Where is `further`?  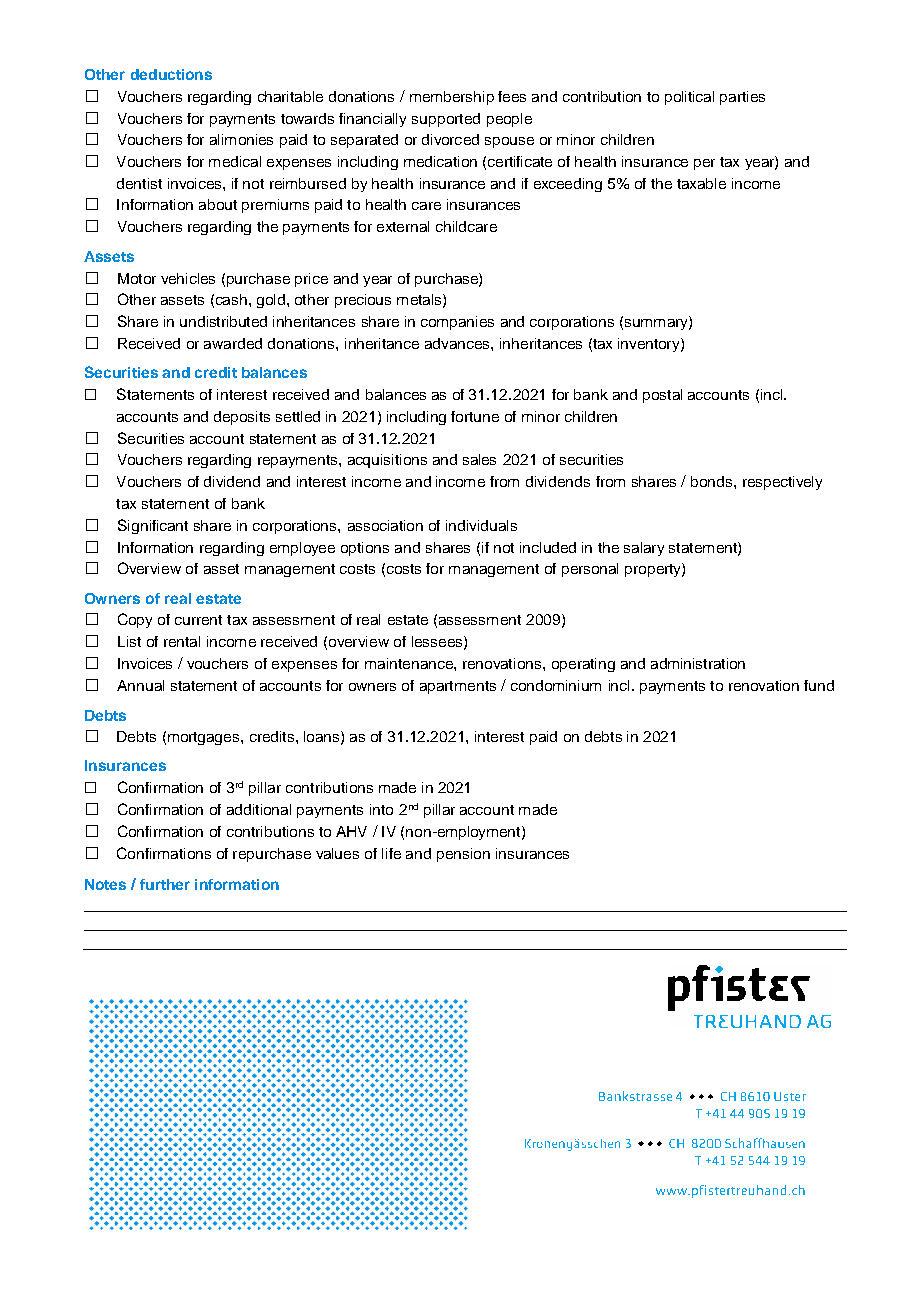
further is located at coordinates (165, 884).
